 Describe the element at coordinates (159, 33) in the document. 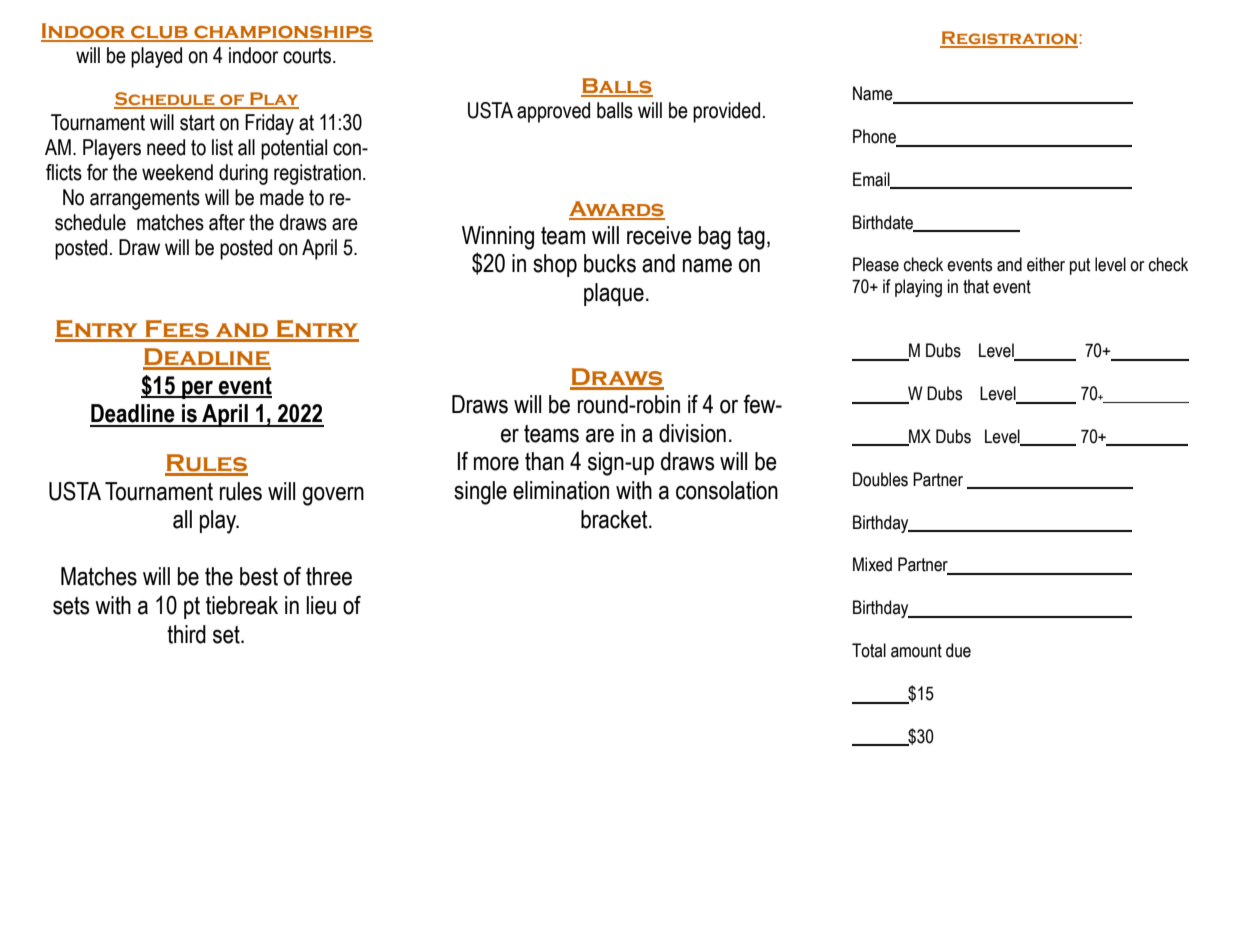

I see `club` at that location.
